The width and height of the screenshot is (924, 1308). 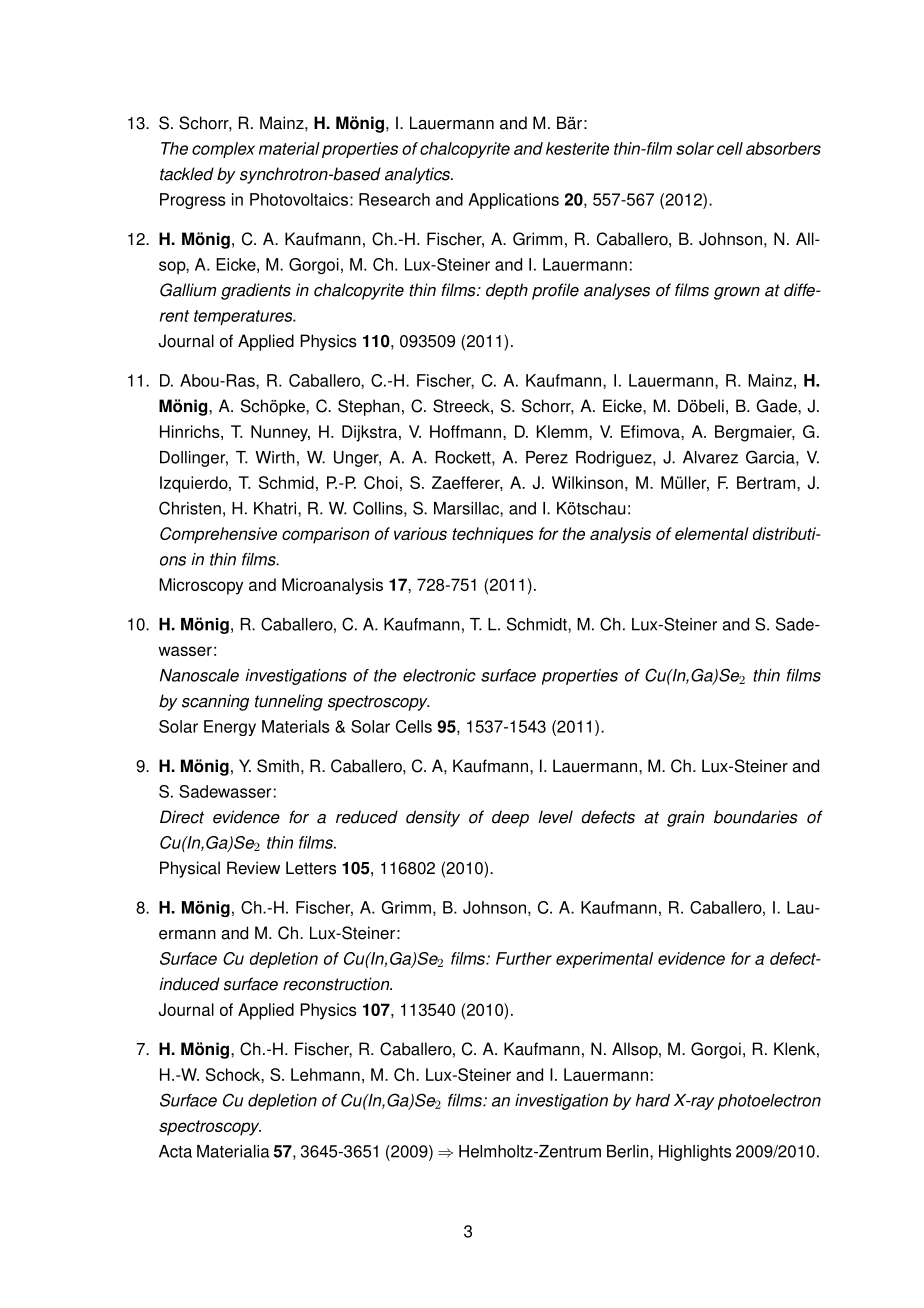 What do you see at coordinates (514, 201) in the screenshot?
I see `Applications` at bounding box center [514, 201].
